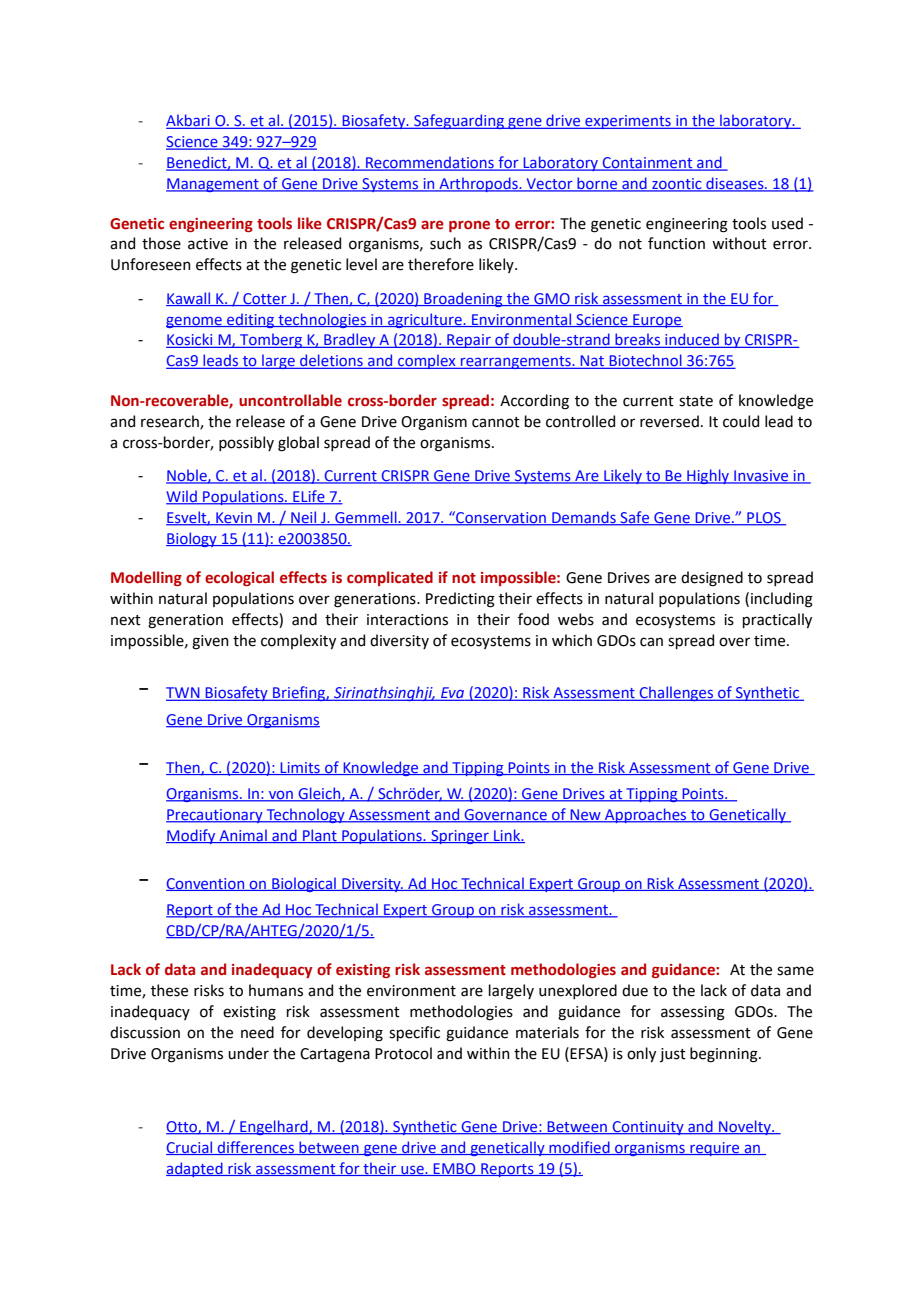  I want to click on require, so click(715, 1149).
